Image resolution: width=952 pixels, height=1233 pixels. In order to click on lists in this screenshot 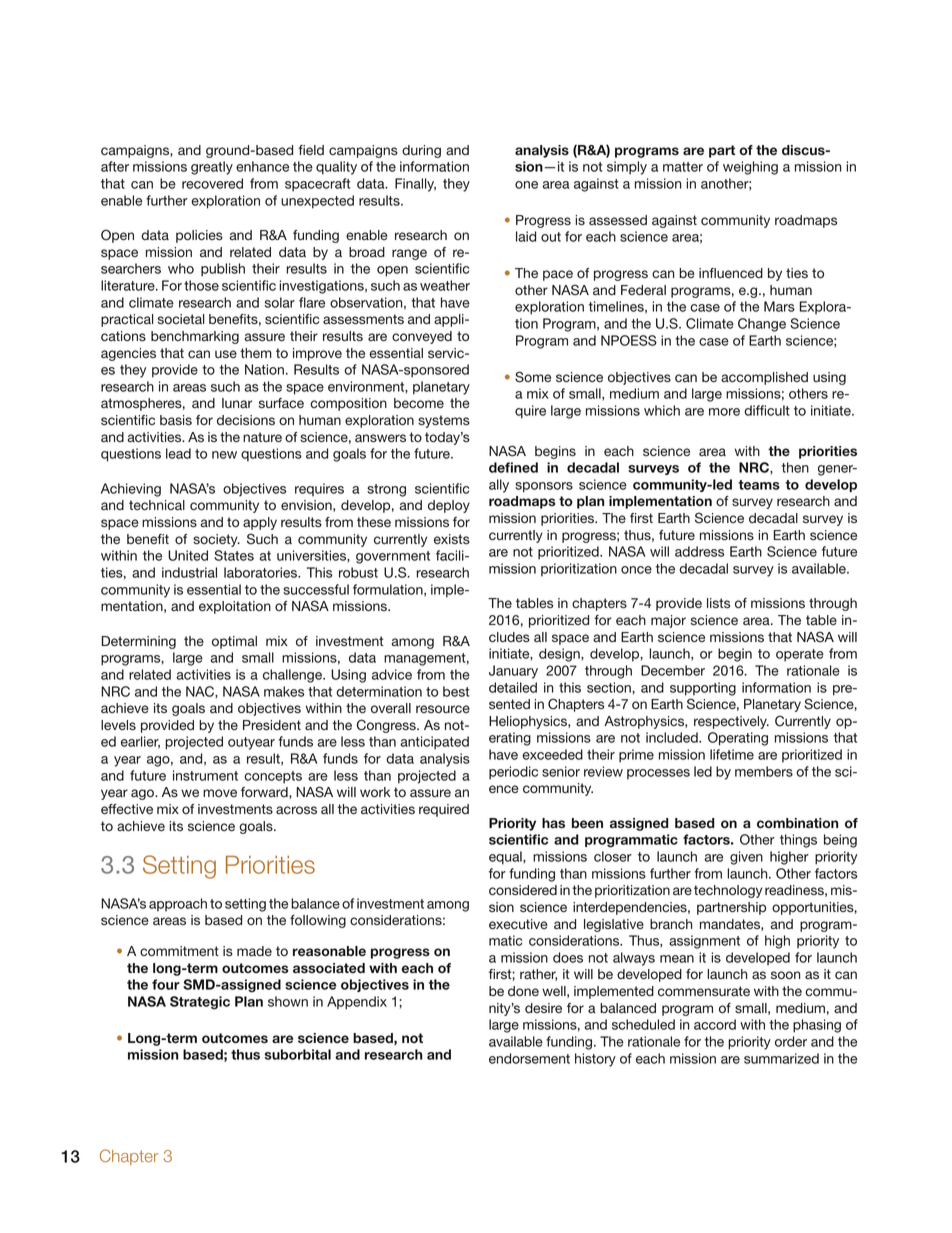, I will do `click(718, 603)`.
